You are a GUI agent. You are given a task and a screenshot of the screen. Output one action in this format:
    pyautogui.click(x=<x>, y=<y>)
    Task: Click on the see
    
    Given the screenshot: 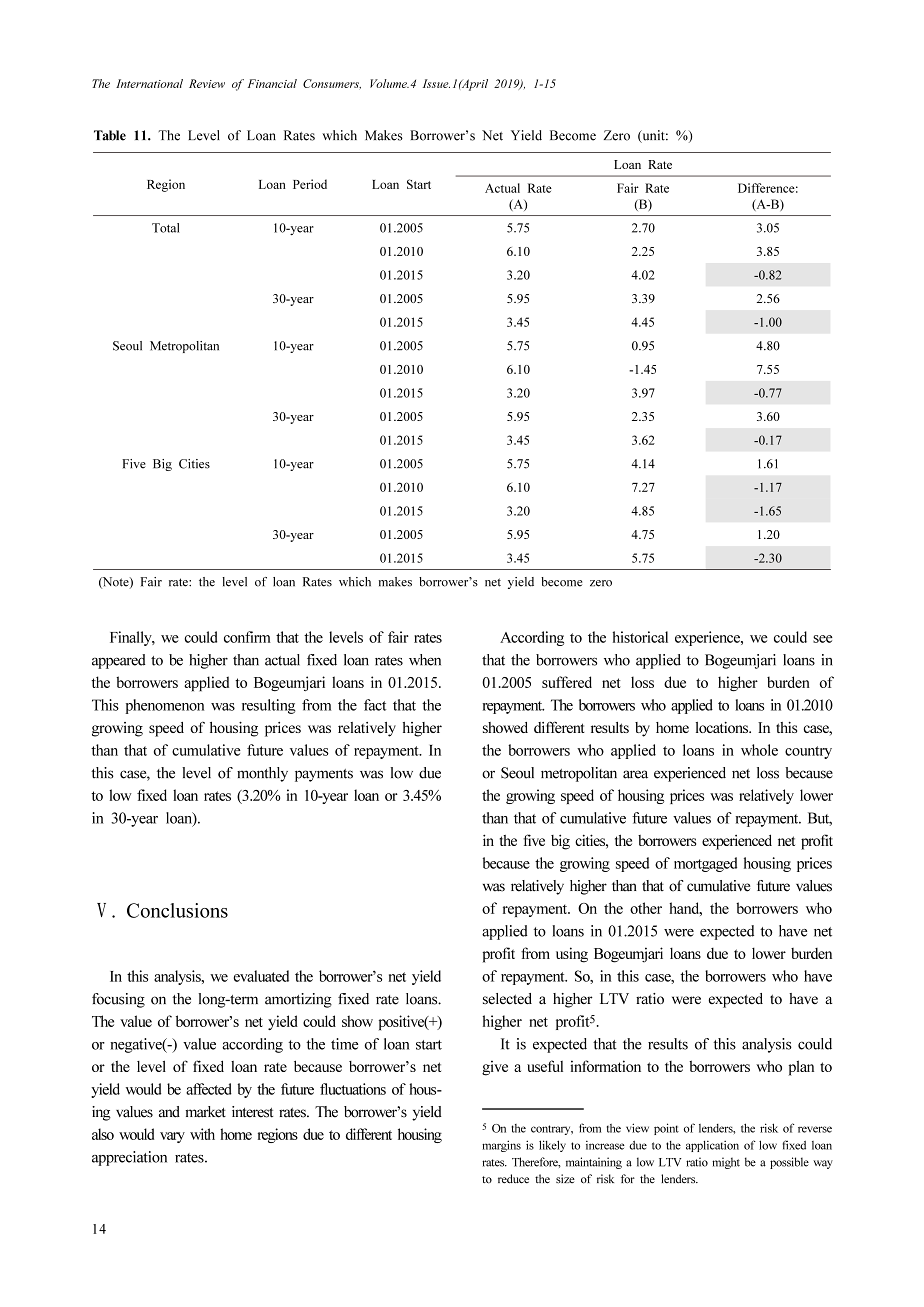 What is the action you would take?
    pyautogui.click(x=823, y=639)
